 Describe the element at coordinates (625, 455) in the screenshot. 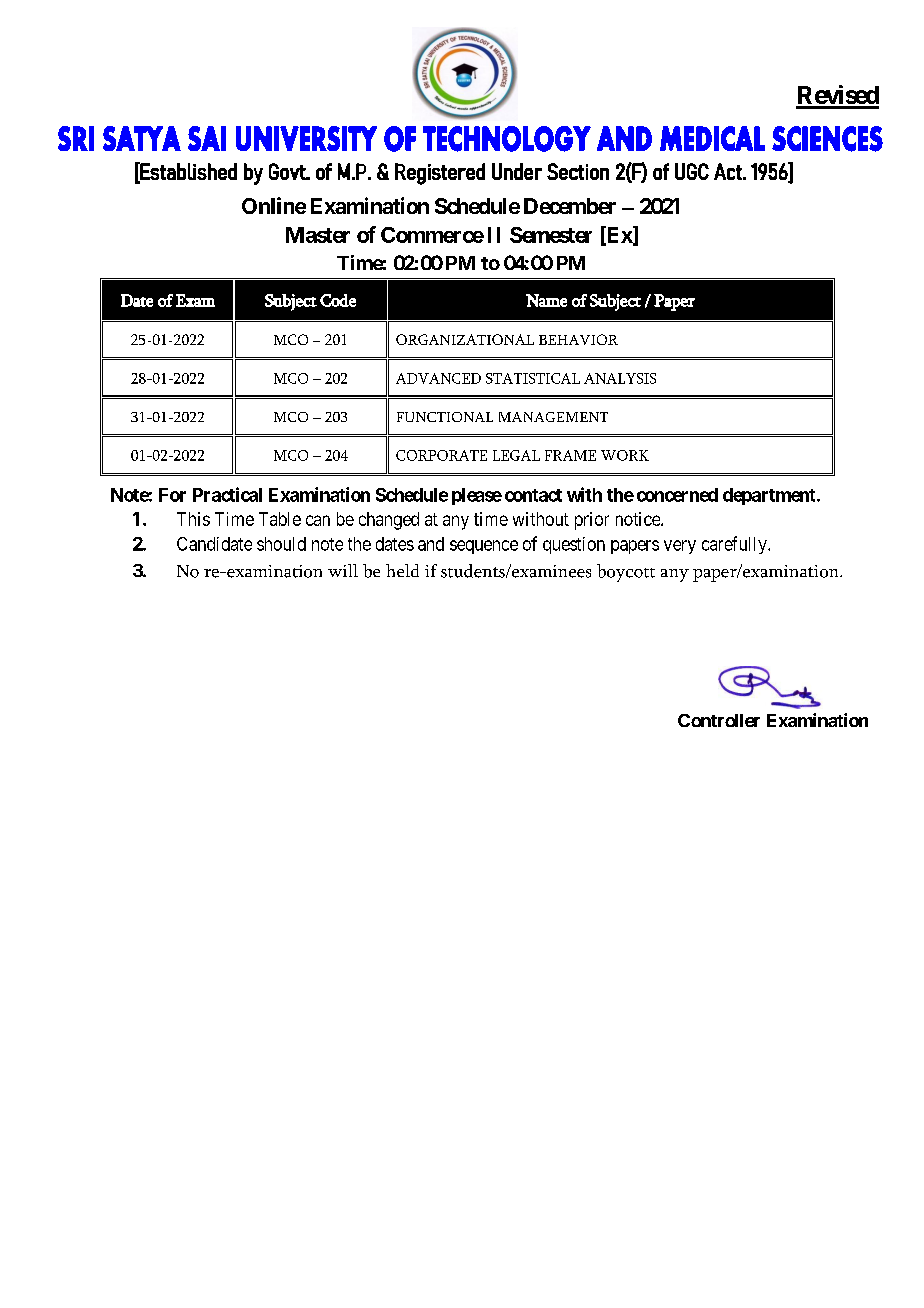

I see `WORK` at that location.
